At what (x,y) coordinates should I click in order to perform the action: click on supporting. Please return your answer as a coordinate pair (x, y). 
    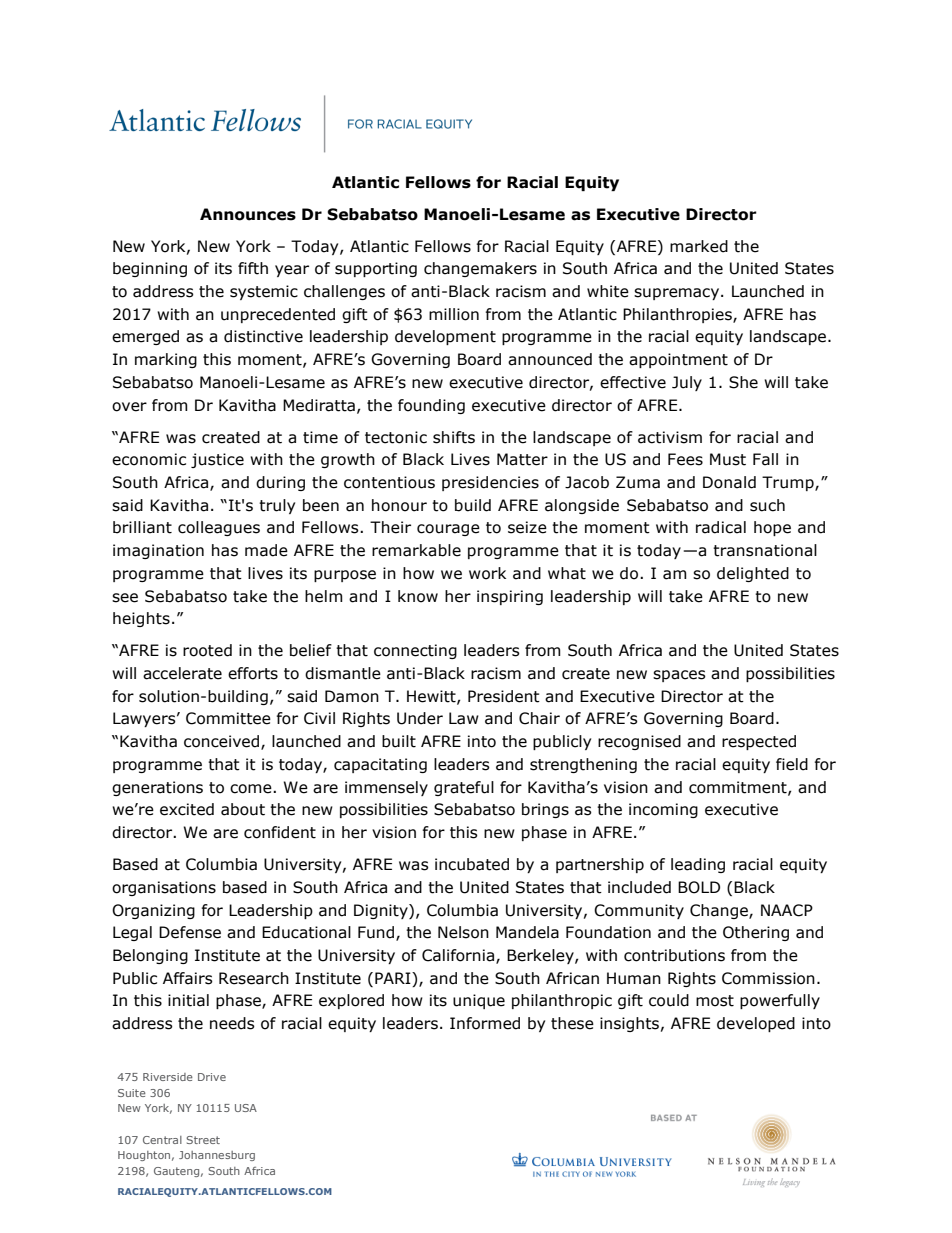
    Looking at the image, I should click on (376, 269).
